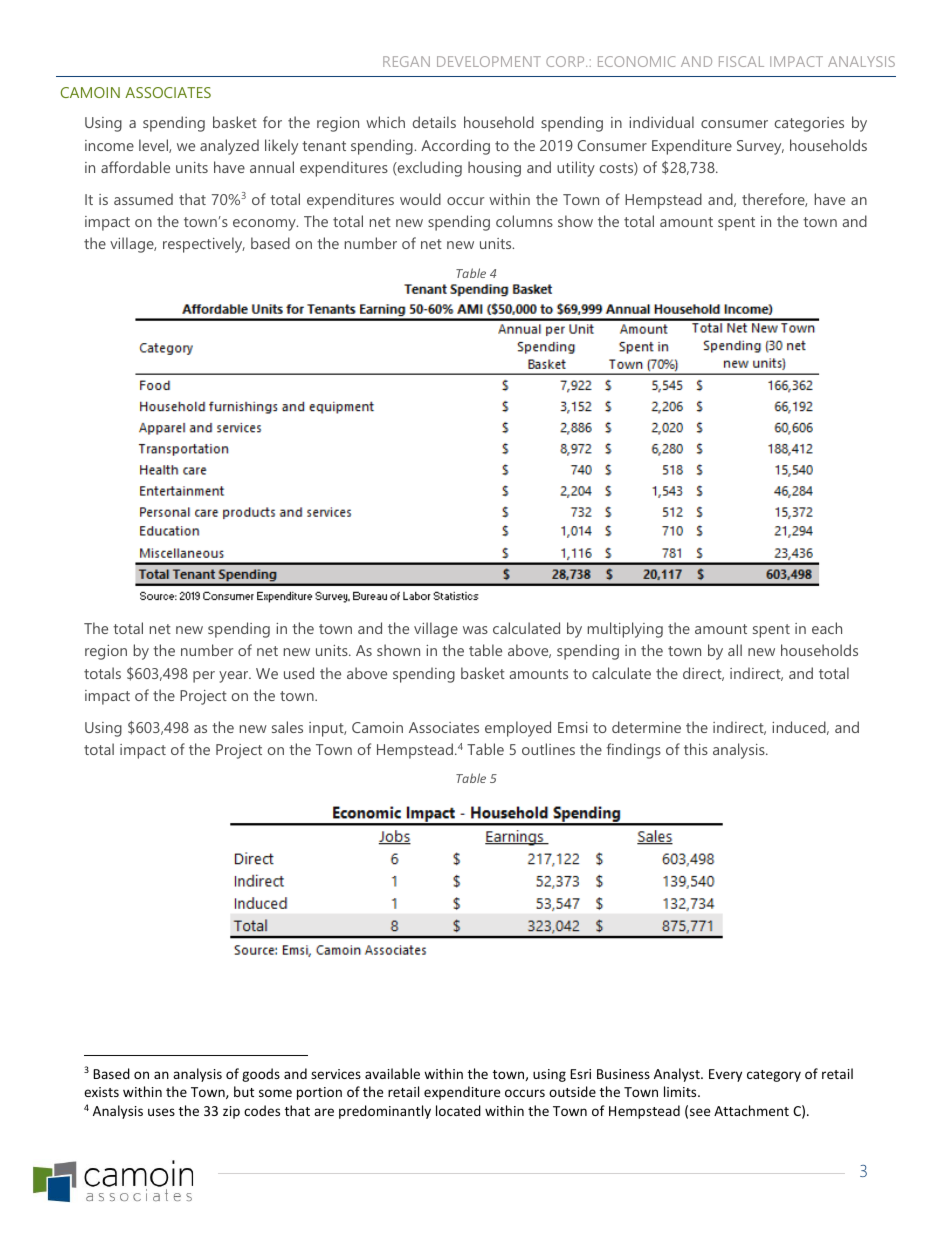 This screenshot has width=952, height=1233. I want to click on used, so click(299, 673).
